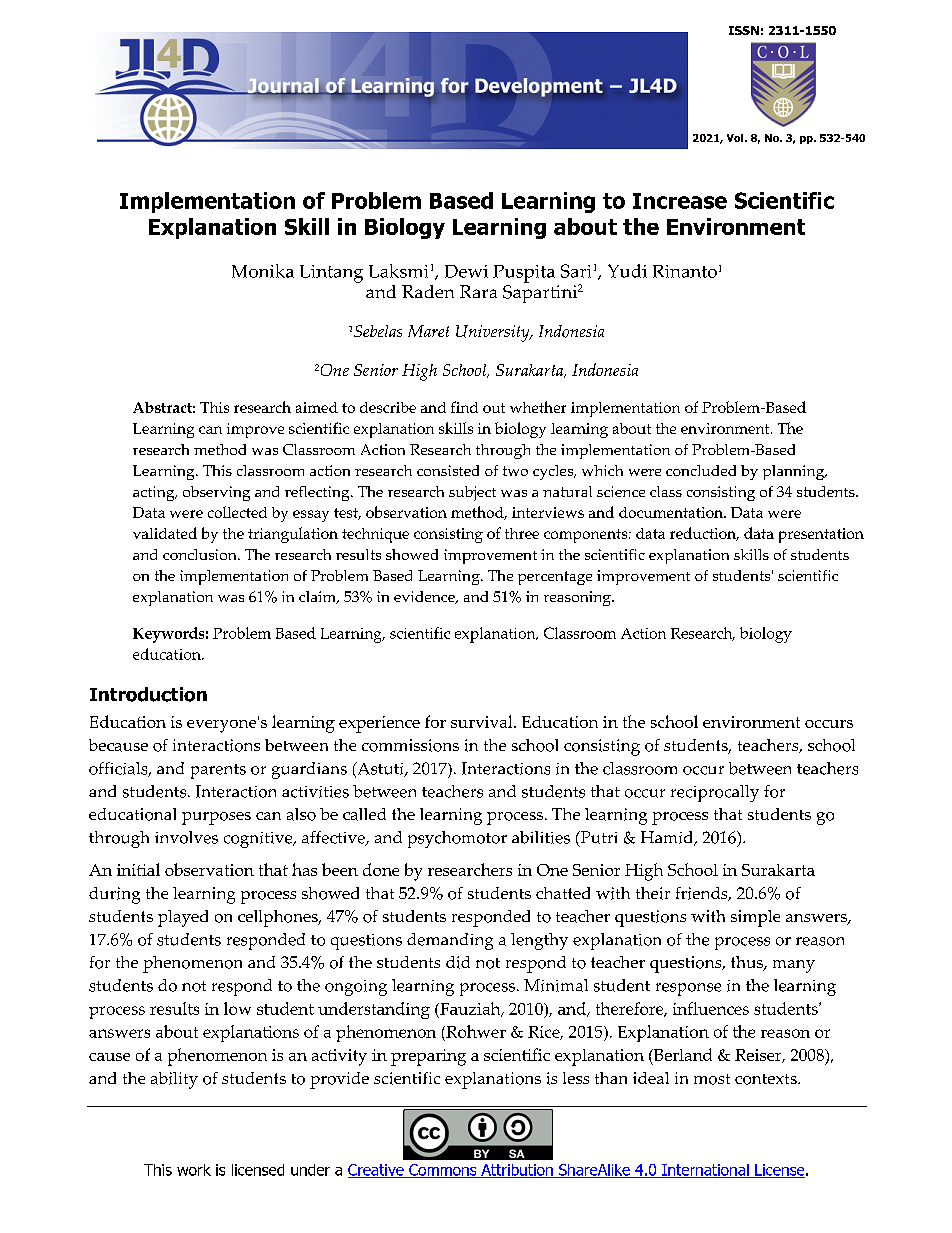 The image size is (952, 1233). What do you see at coordinates (194, 1170) in the screenshot?
I see `work` at bounding box center [194, 1170].
